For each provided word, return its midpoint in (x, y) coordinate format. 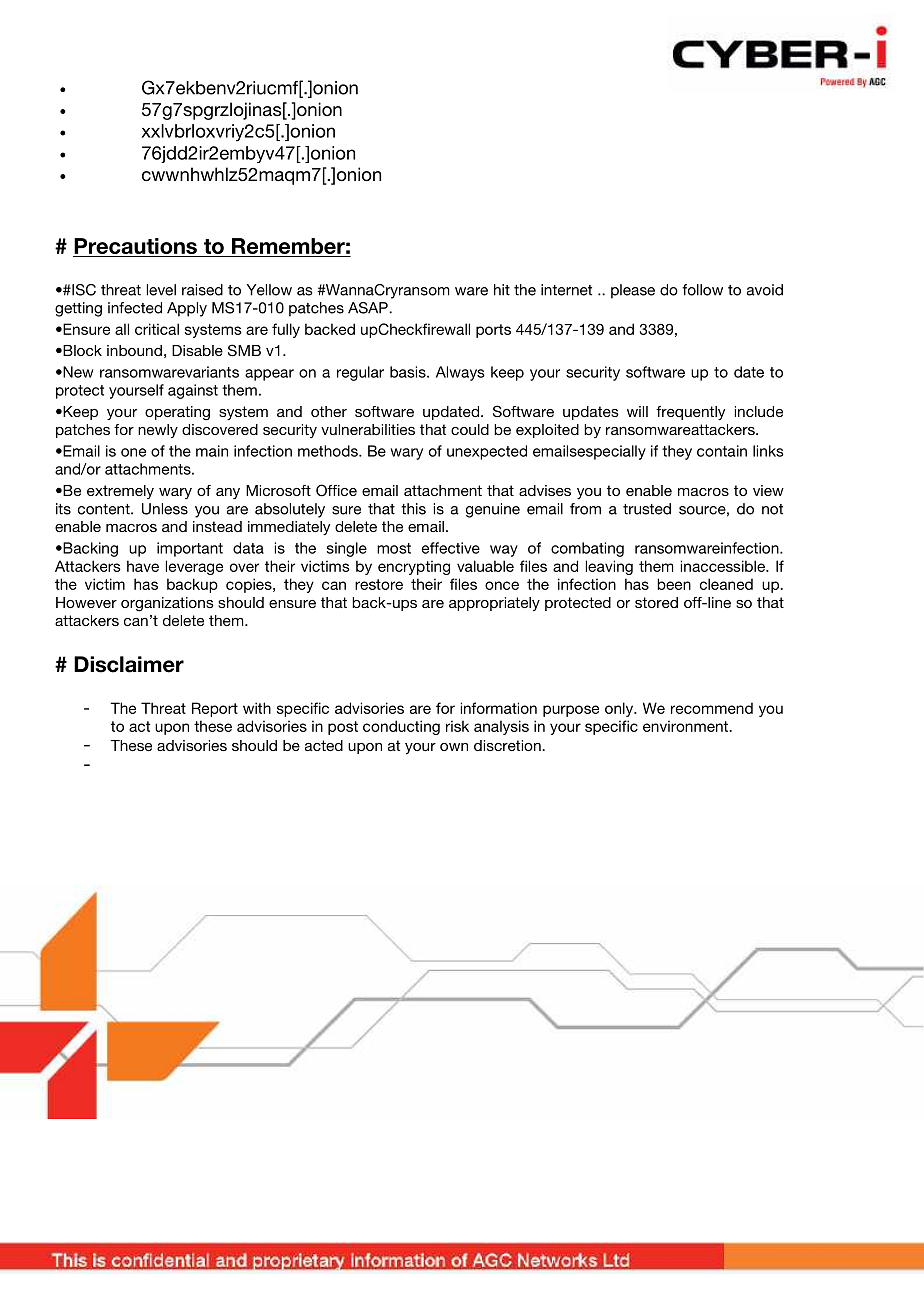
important (190, 549)
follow (702, 290)
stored (656, 602)
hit (502, 290)
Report (215, 709)
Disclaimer (129, 664)
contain (722, 451)
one (133, 452)
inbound (134, 350)
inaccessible (724, 566)
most (394, 548)
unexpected (487, 452)
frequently (690, 413)
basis (409, 372)
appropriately (494, 604)
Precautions (135, 246)
